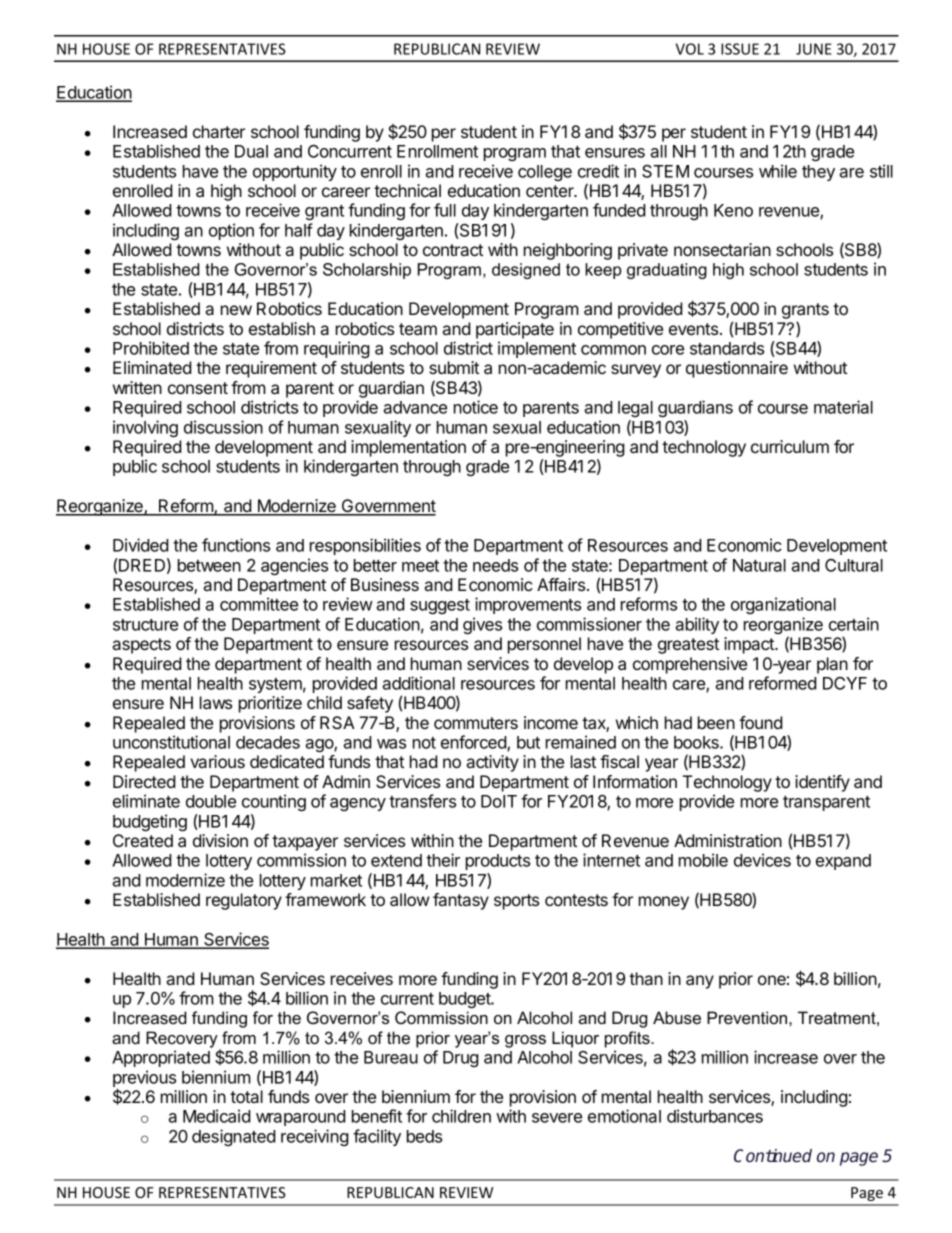 This screenshot has height=1233, width=952. I want to click on JUNE, so click(814, 49).
